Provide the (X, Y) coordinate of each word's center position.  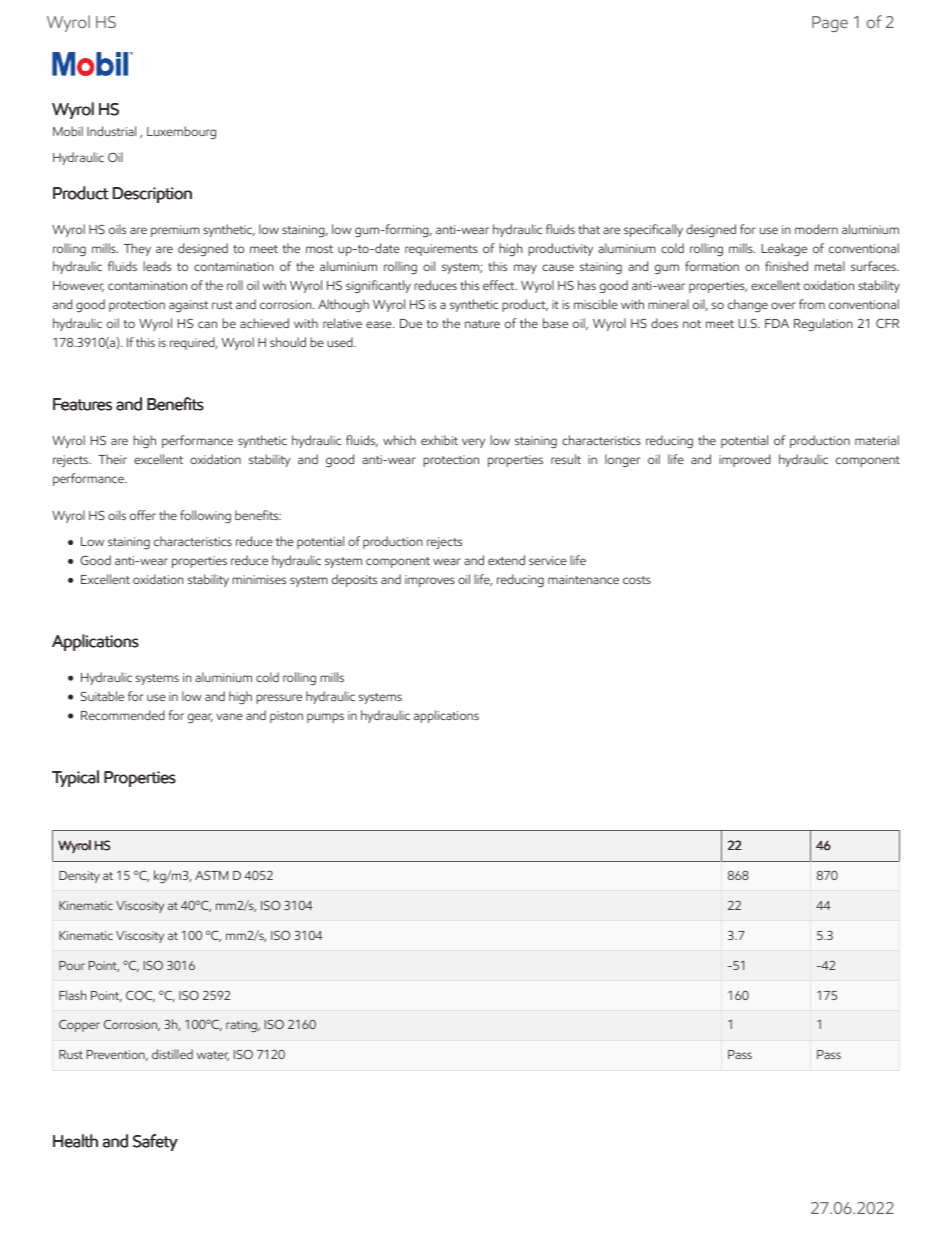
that (589, 229)
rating (242, 1026)
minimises (259, 579)
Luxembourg (181, 132)
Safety (155, 1142)
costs (637, 580)
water (213, 1056)
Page (830, 24)
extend (506, 560)
